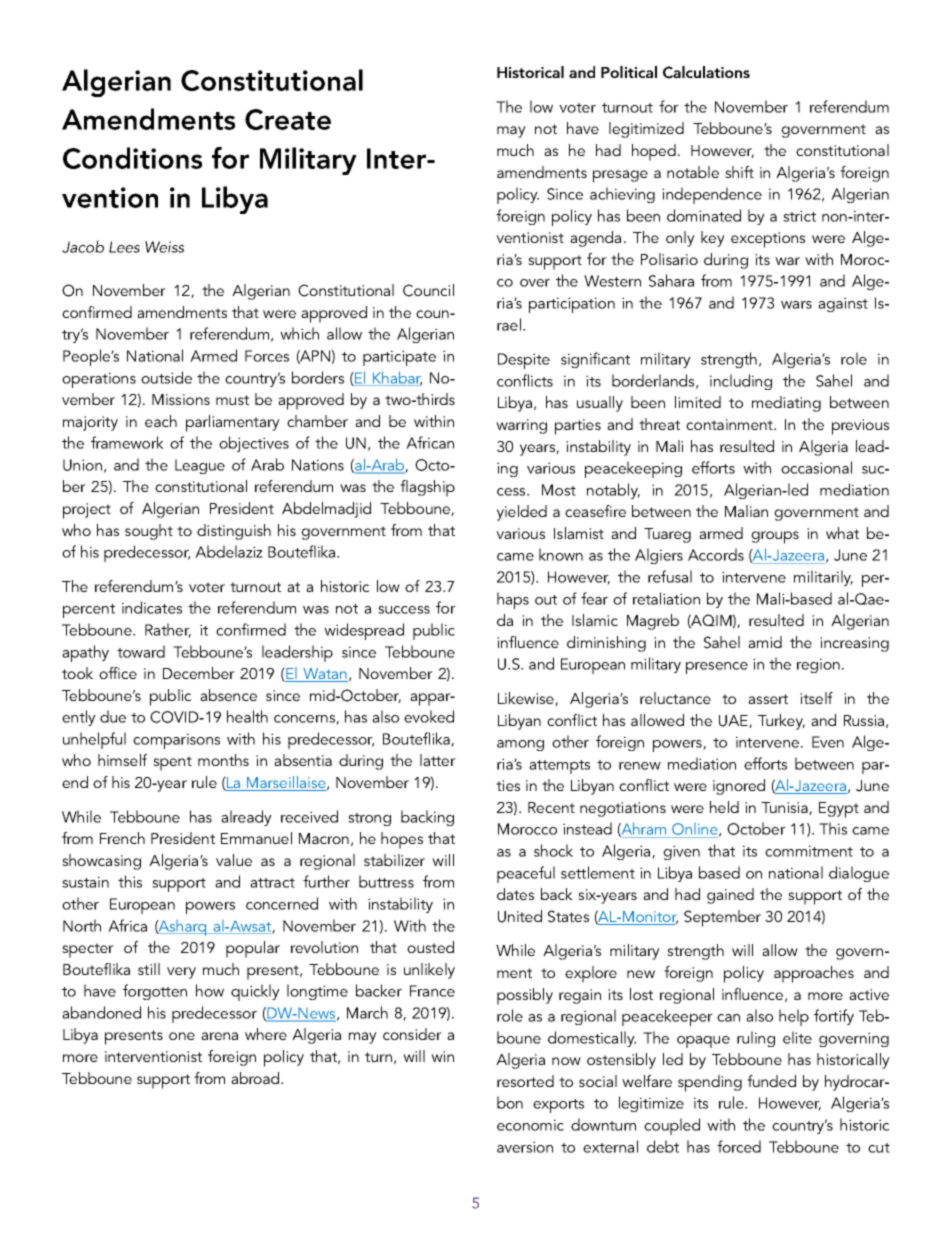  What do you see at coordinates (706, 72) in the page?
I see `Calculations` at bounding box center [706, 72].
